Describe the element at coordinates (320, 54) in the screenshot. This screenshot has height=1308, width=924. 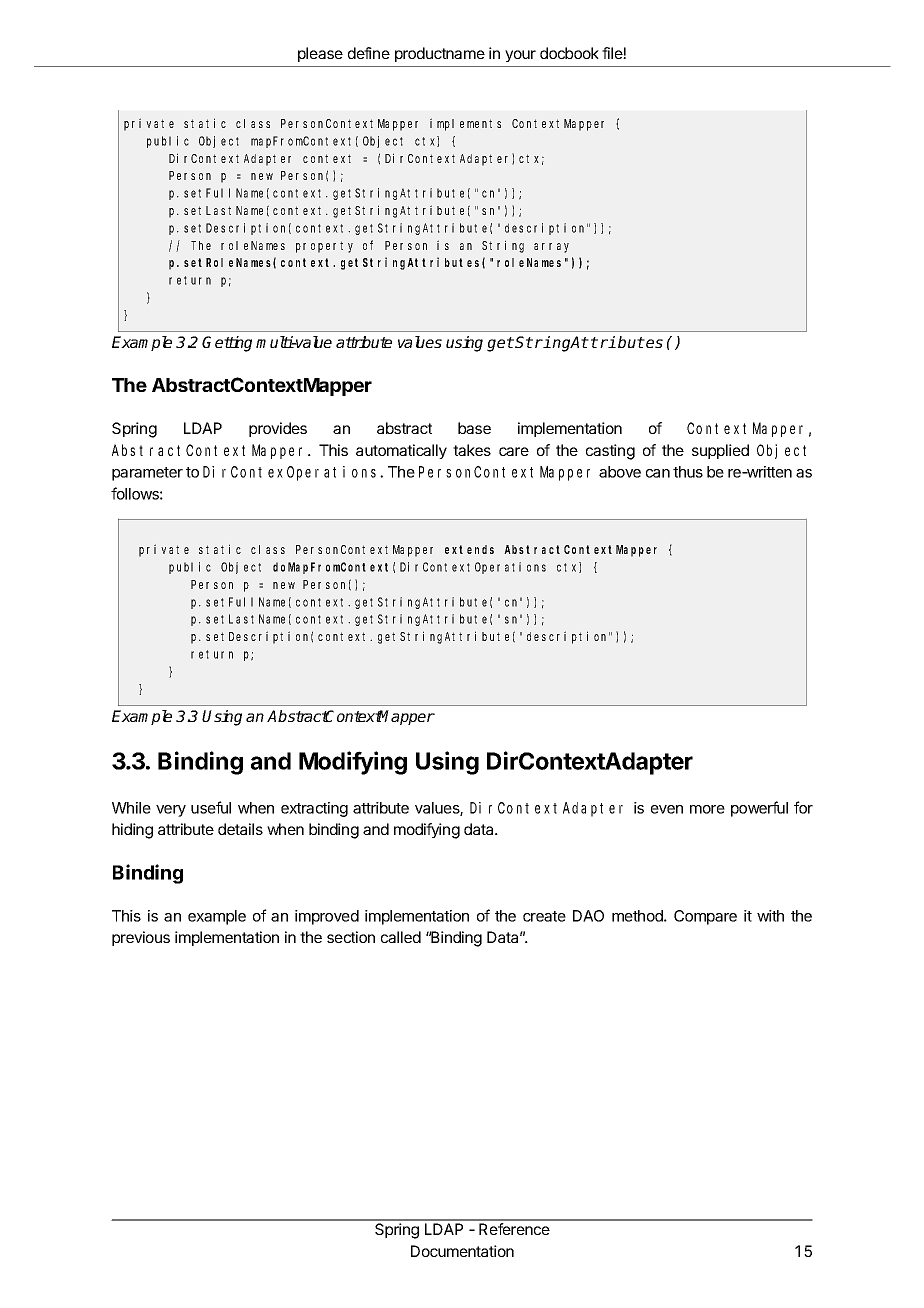
I see `please` at that location.
